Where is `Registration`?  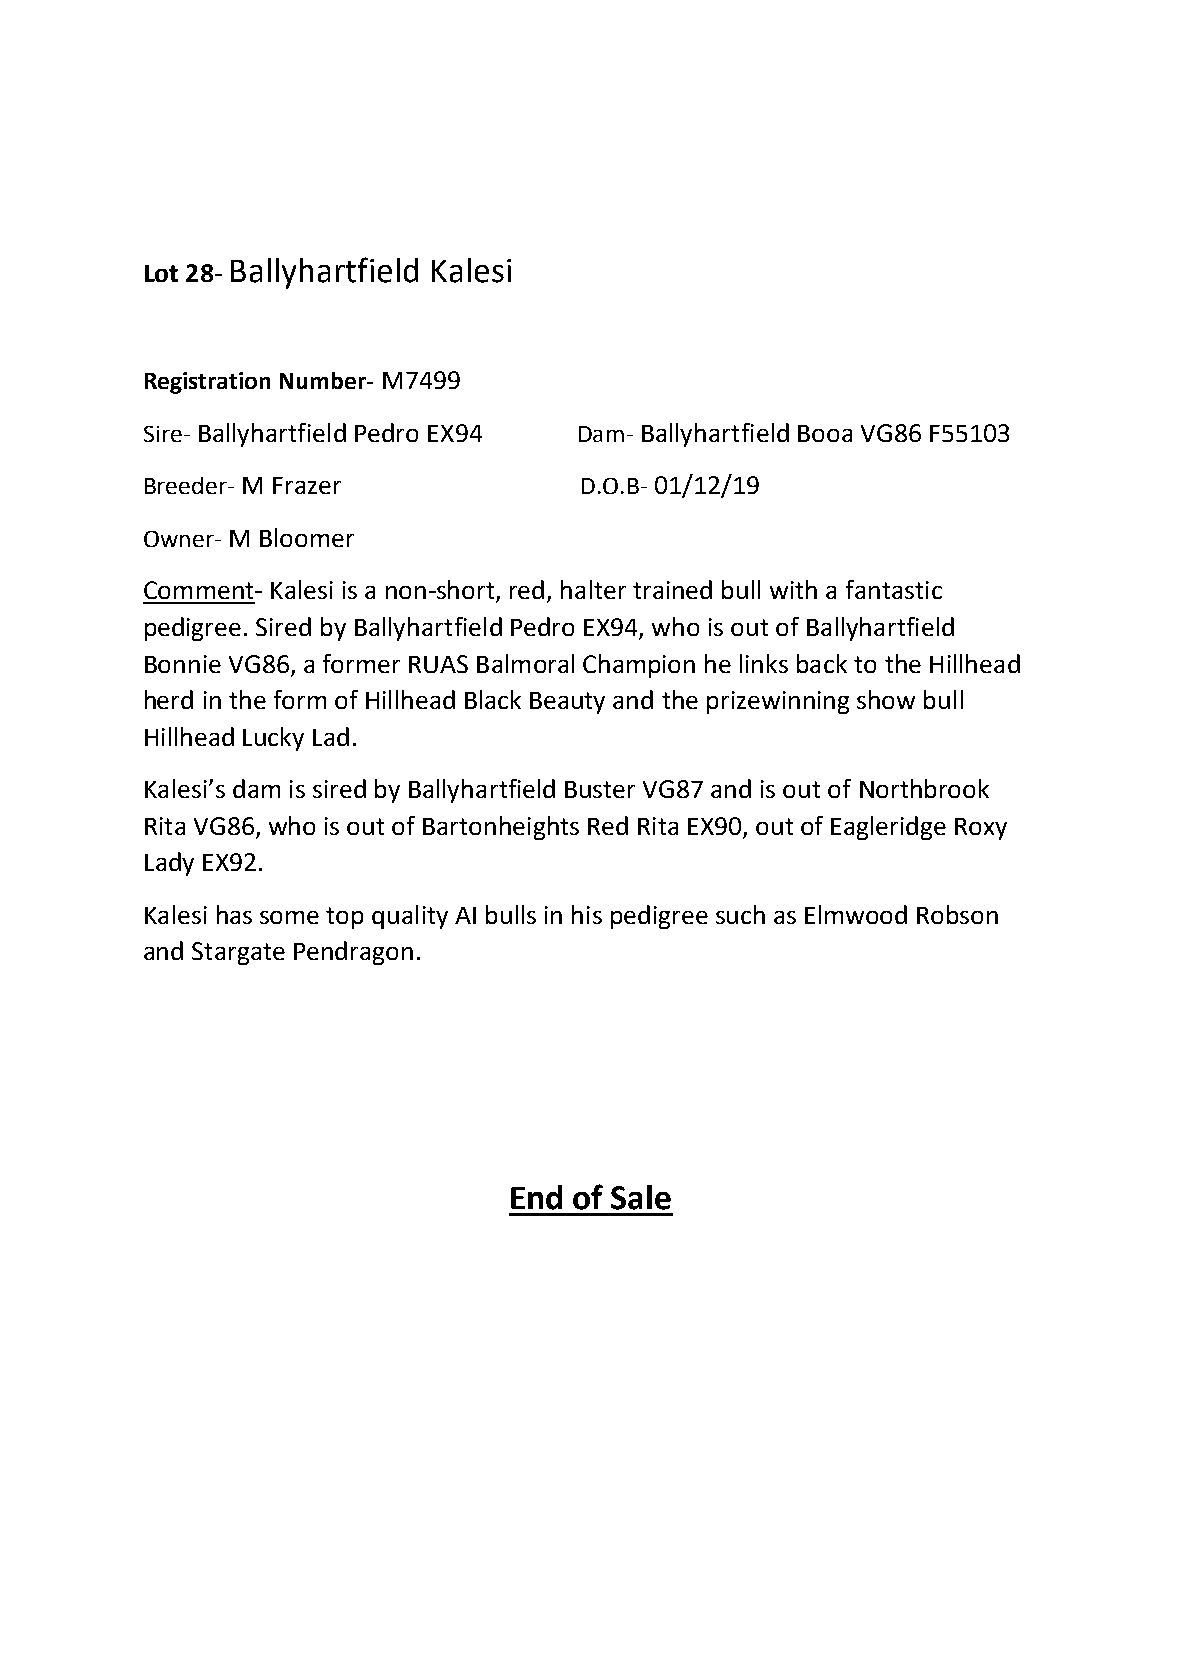 Registration is located at coordinates (207, 383).
